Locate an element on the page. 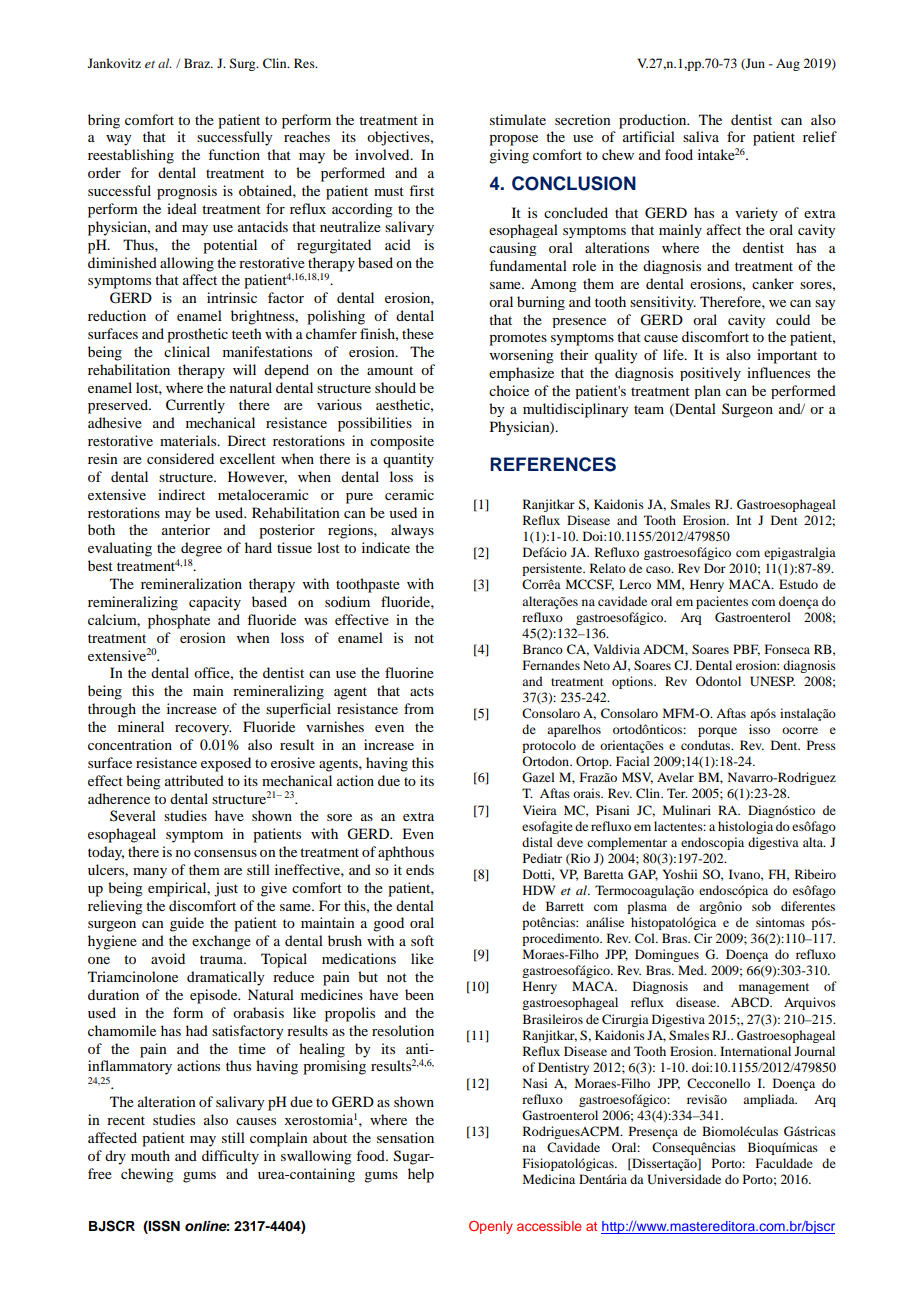  choice is located at coordinates (509, 390).
